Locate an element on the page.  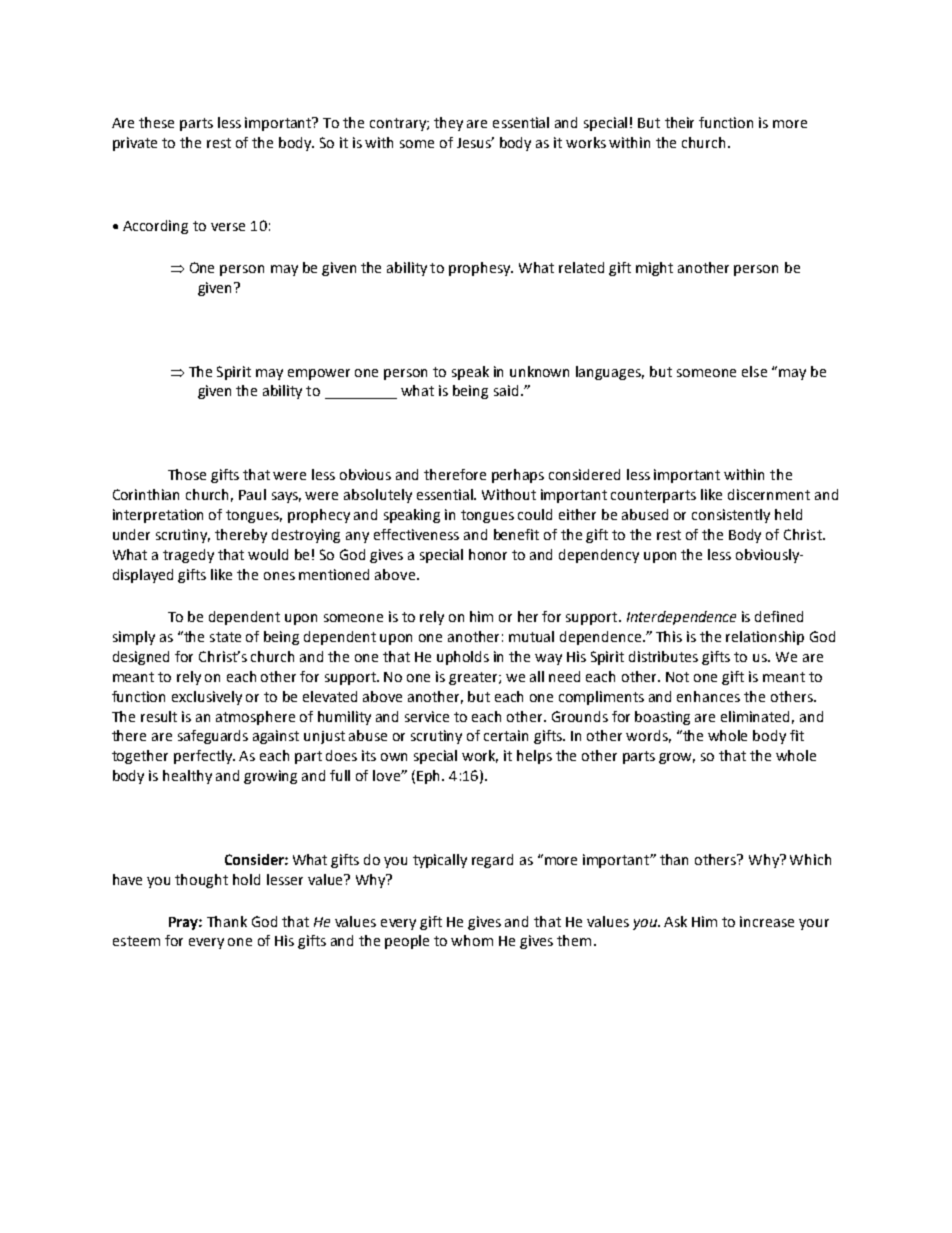
relationship is located at coordinates (765, 638).
